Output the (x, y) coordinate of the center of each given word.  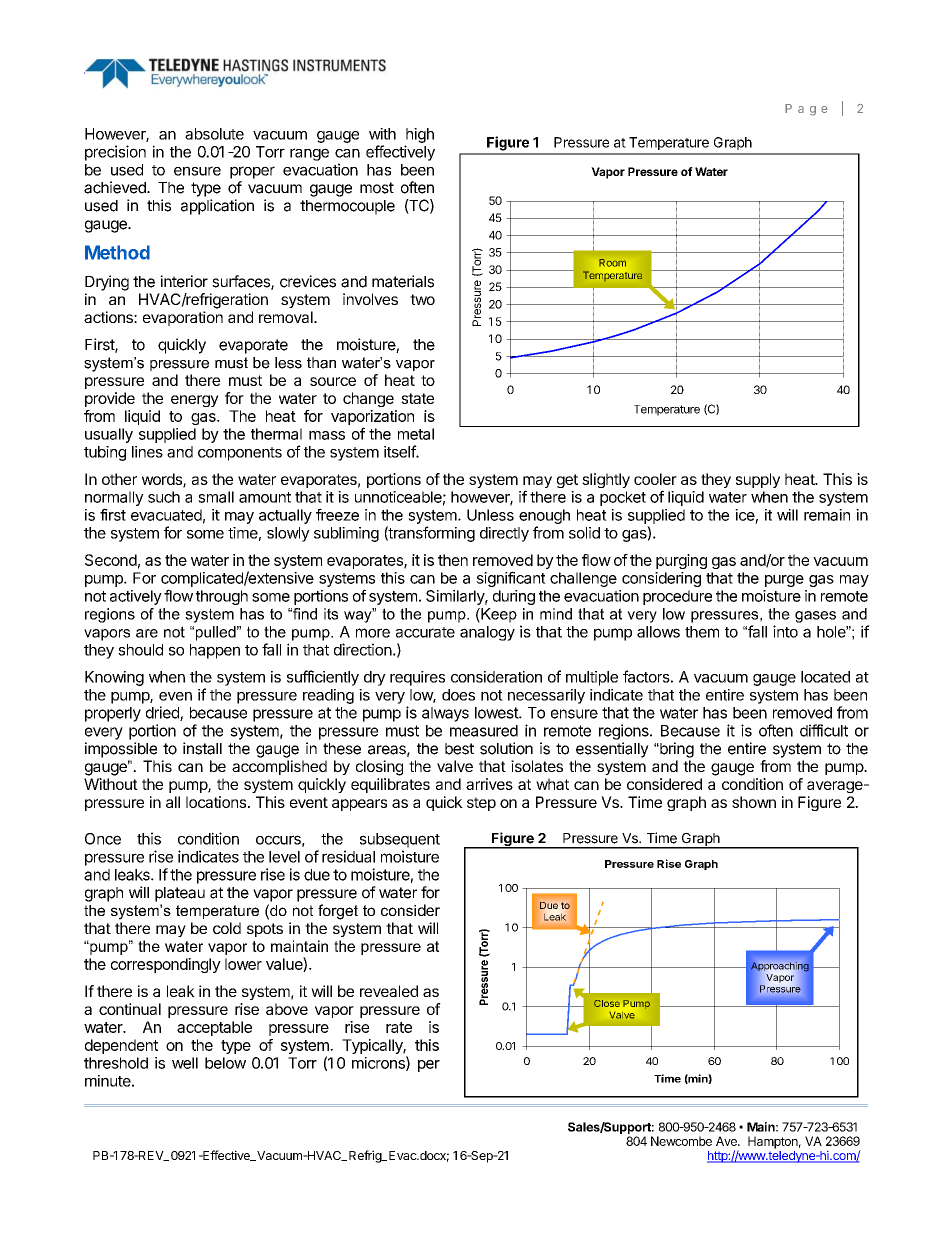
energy (195, 401)
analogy (487, 633)
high (420, 135)
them (702, 632)
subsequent (400, 840)
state (417, 398)
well (185, 1063)
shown (754, 802)
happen (215, 651)
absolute (214, 134)
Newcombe (681, 1141)
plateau (180, 894)
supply (758, 480)
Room (612, 263)
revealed (389, 991)
